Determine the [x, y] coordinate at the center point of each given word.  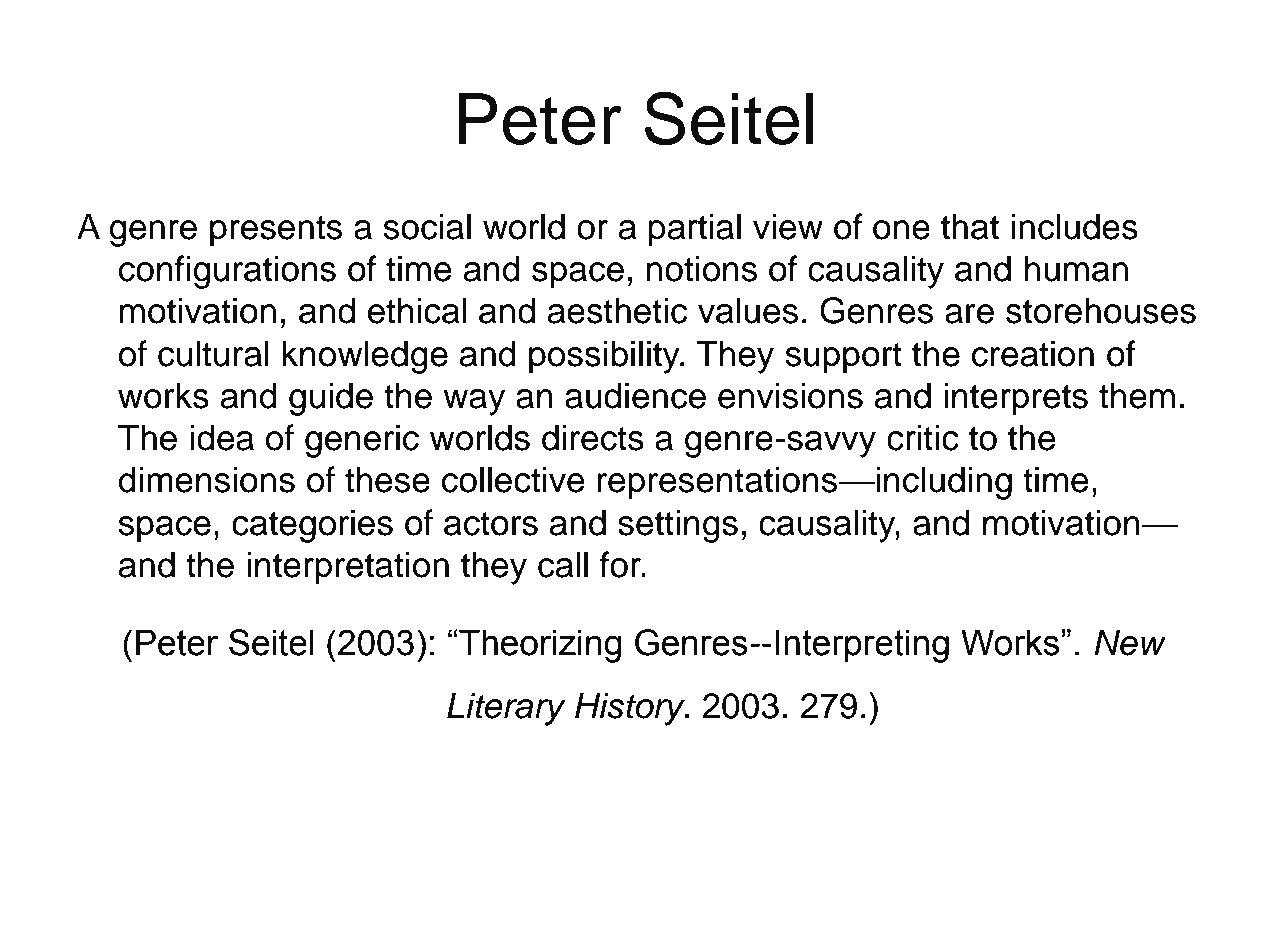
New [1130, 642]
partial [695, 230]
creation [1033, 353]
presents [276, 231]
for [621, 564]
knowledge [365, 357]
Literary [506, 709]
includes [1074, 226]
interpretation [348, 568]
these [387, 479]
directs [593, 437]
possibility [605, 357]
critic [923, 437]
